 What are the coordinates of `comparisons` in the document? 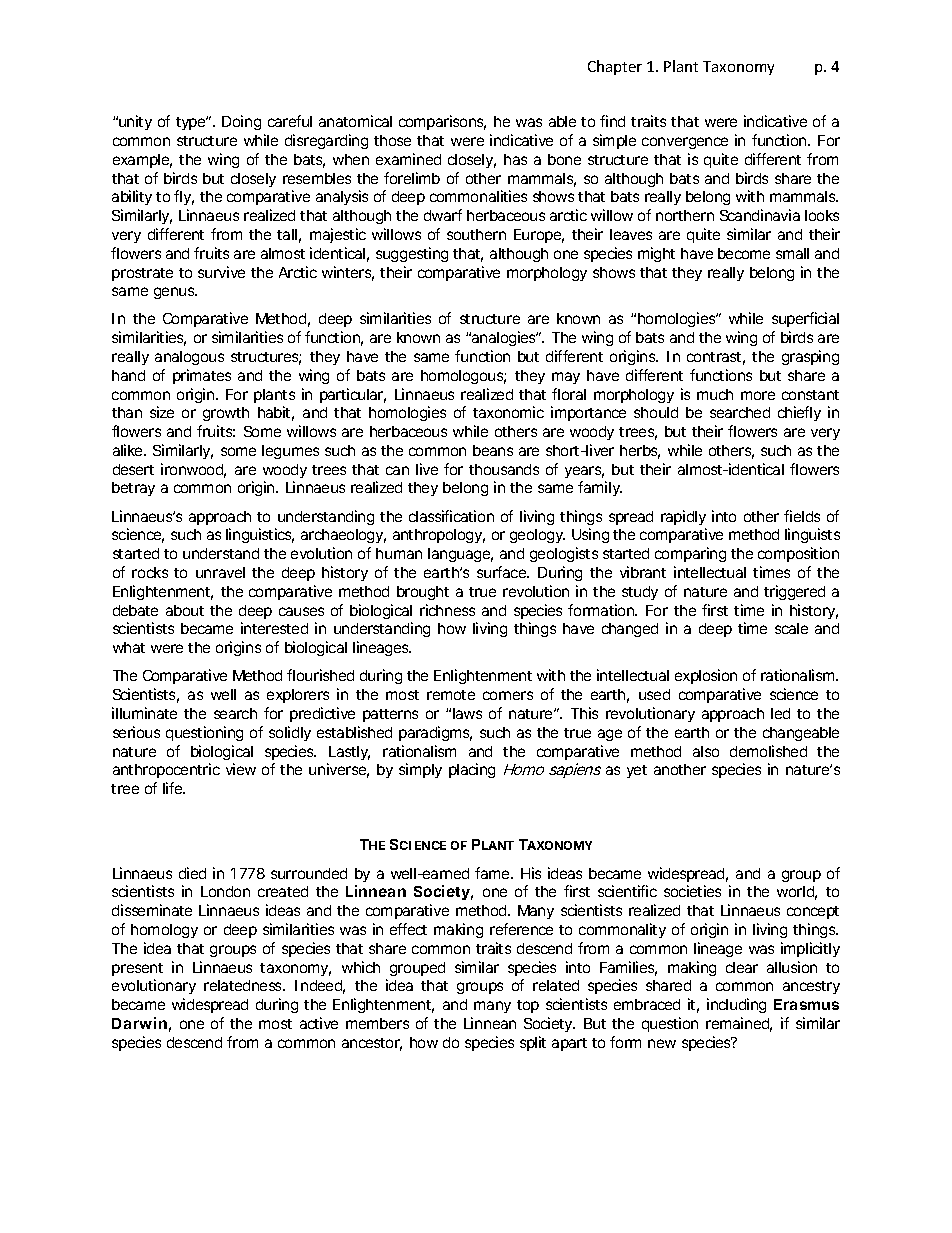 It's located at (442, 122).
